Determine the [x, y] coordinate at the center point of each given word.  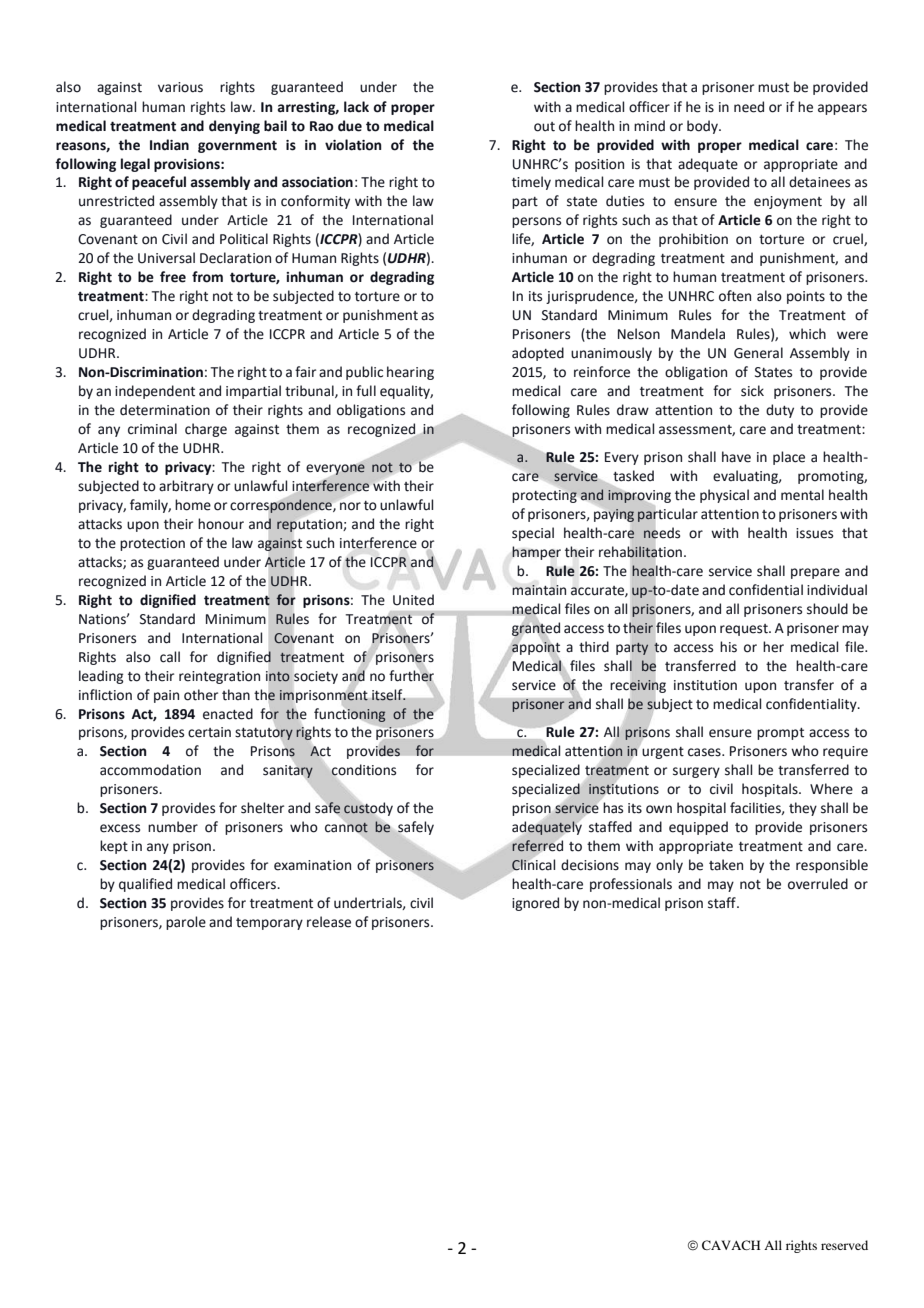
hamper [536, 553]
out [544, 127]
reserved [844, 1245]
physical [724, 496]
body [703, 127]
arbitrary [186, 487]
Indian [169, 145]
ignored [535, 904]
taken [726, 865]
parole [186, 923]
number [173, 827]
